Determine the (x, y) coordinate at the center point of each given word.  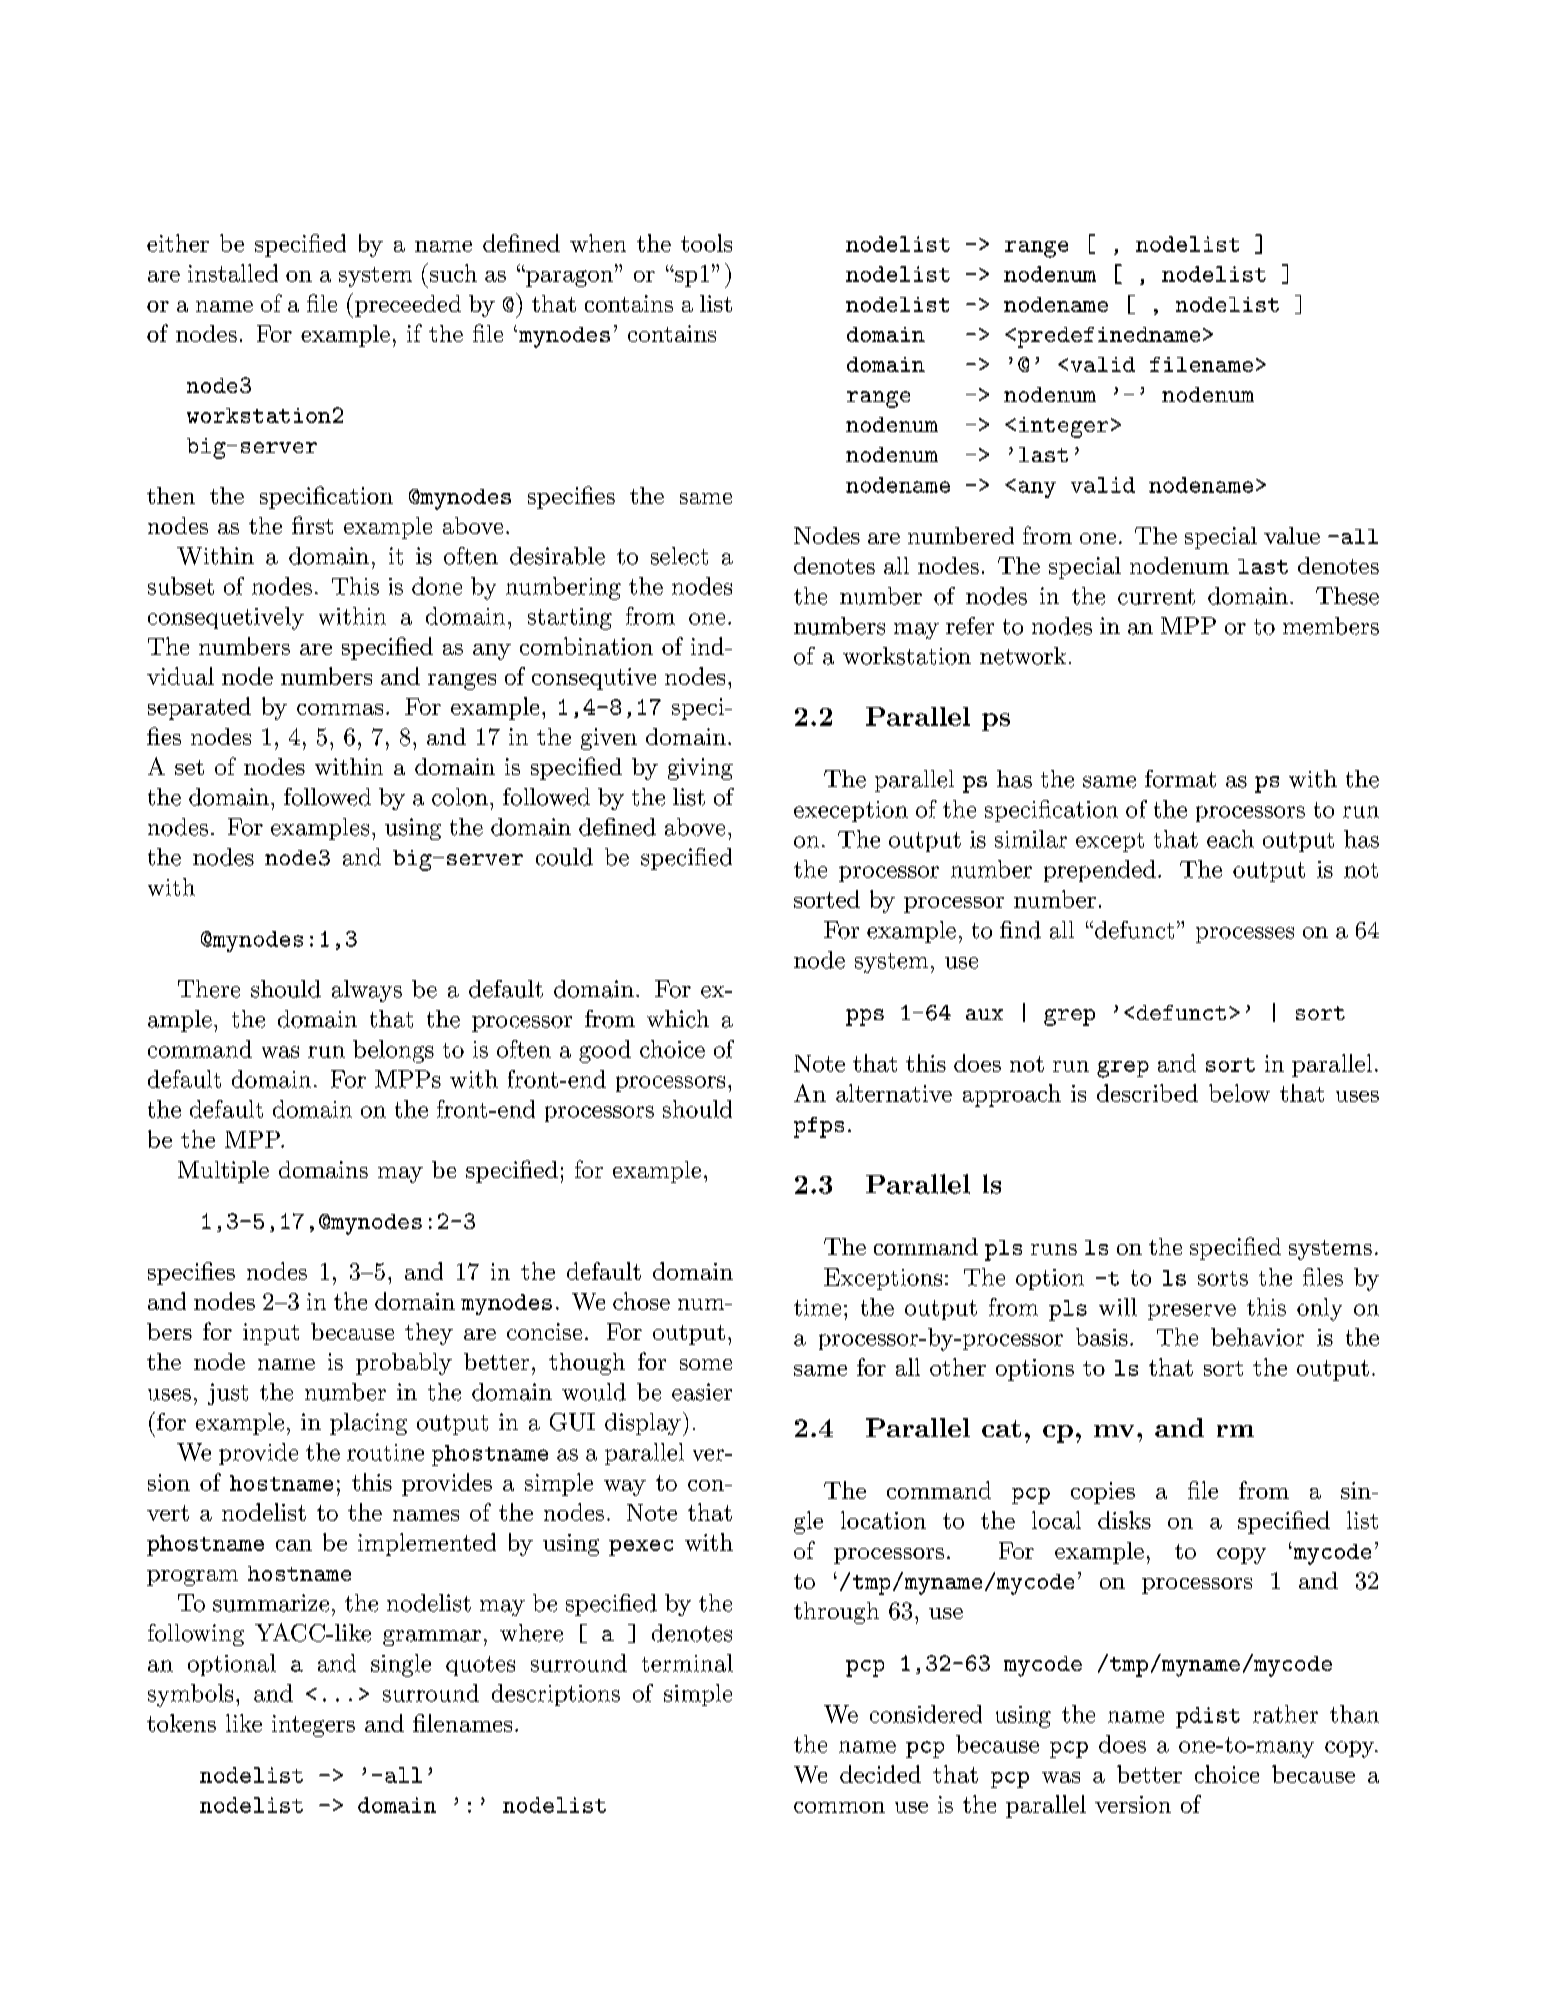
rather (1285, 1714)
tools (706, 243)
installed (233, 273)
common (839, 1807)
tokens (181, 1723)
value (1292, 535)
